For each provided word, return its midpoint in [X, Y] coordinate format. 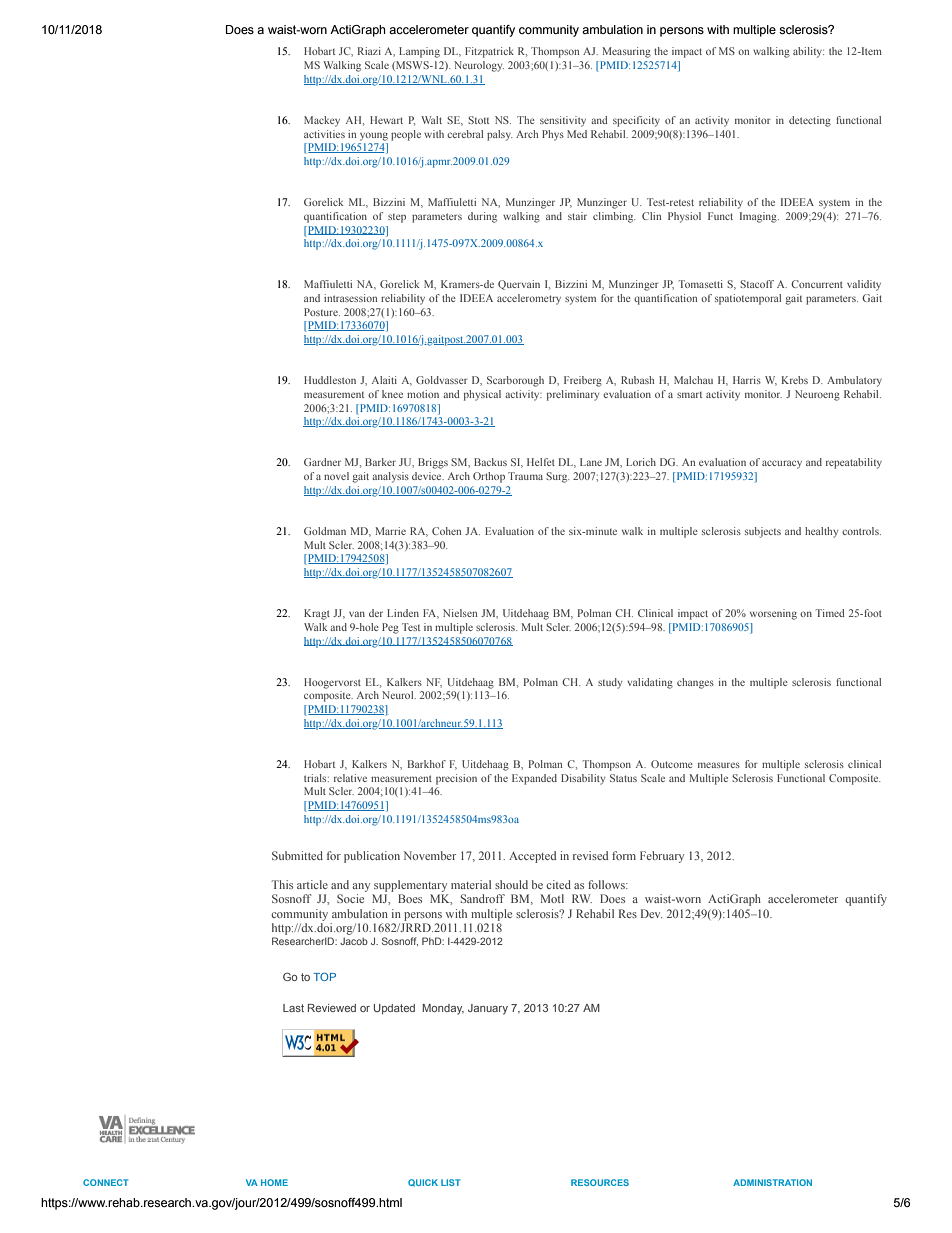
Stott [478, 120]
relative [350, 778]
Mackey [322, 121]
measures [719, 765]
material [471, 884]
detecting [810, 121]
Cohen [446, 531]
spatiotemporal [748, 299]
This [282, 884]
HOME [274, 1182]
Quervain [519, 285]
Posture [322, 312]
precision [456, 779]
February [662, 857]
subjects [763, 532]
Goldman [325, 531]
